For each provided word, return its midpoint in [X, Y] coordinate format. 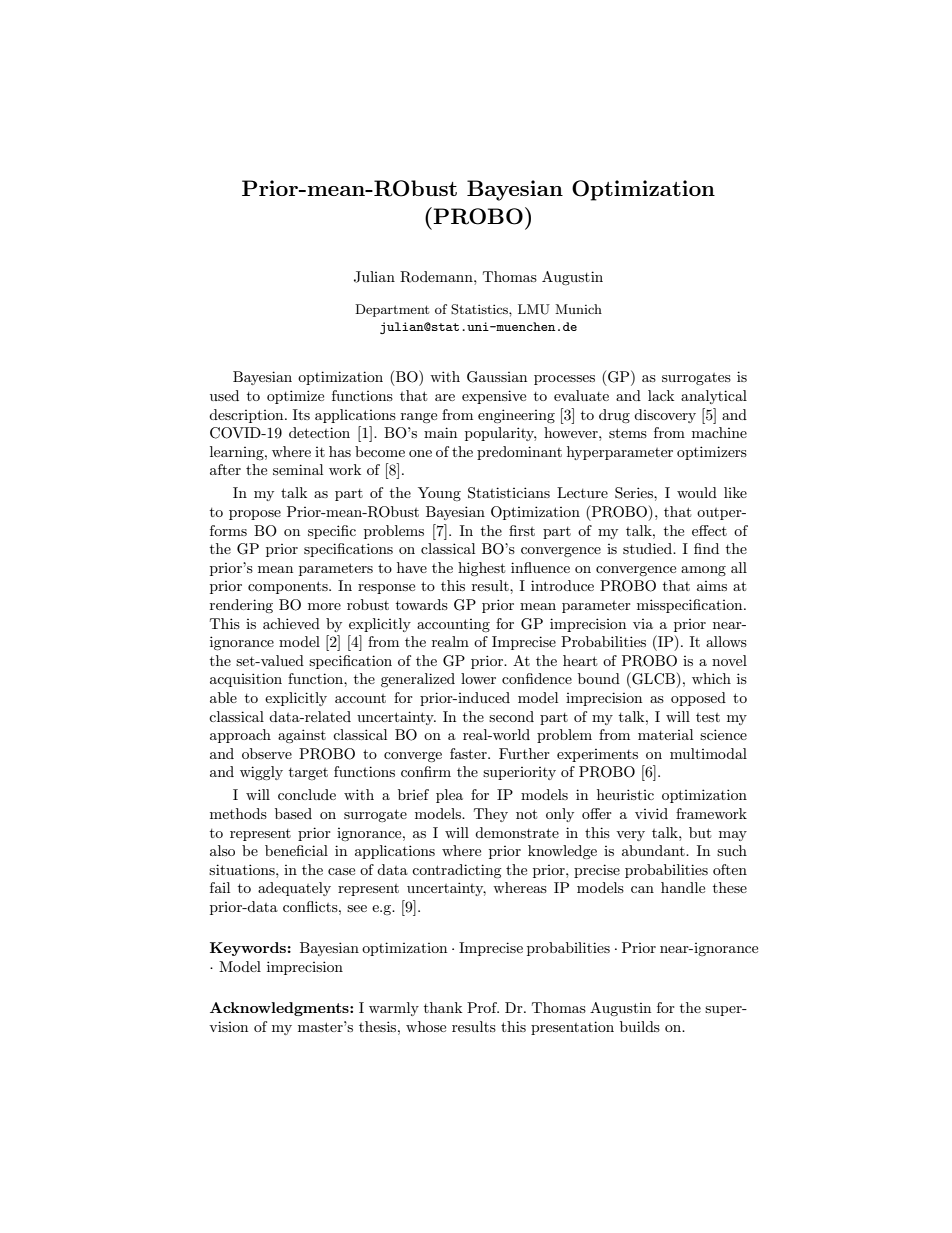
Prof [483, 1007]
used [224, 395]
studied [648, 548]
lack [661, 395]
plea [449, 796]
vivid [651, 813]
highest [481, 569]
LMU [534, 309]
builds [640, 1026]
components [289, 587]
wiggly [261, 773]
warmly [394, 1009]
